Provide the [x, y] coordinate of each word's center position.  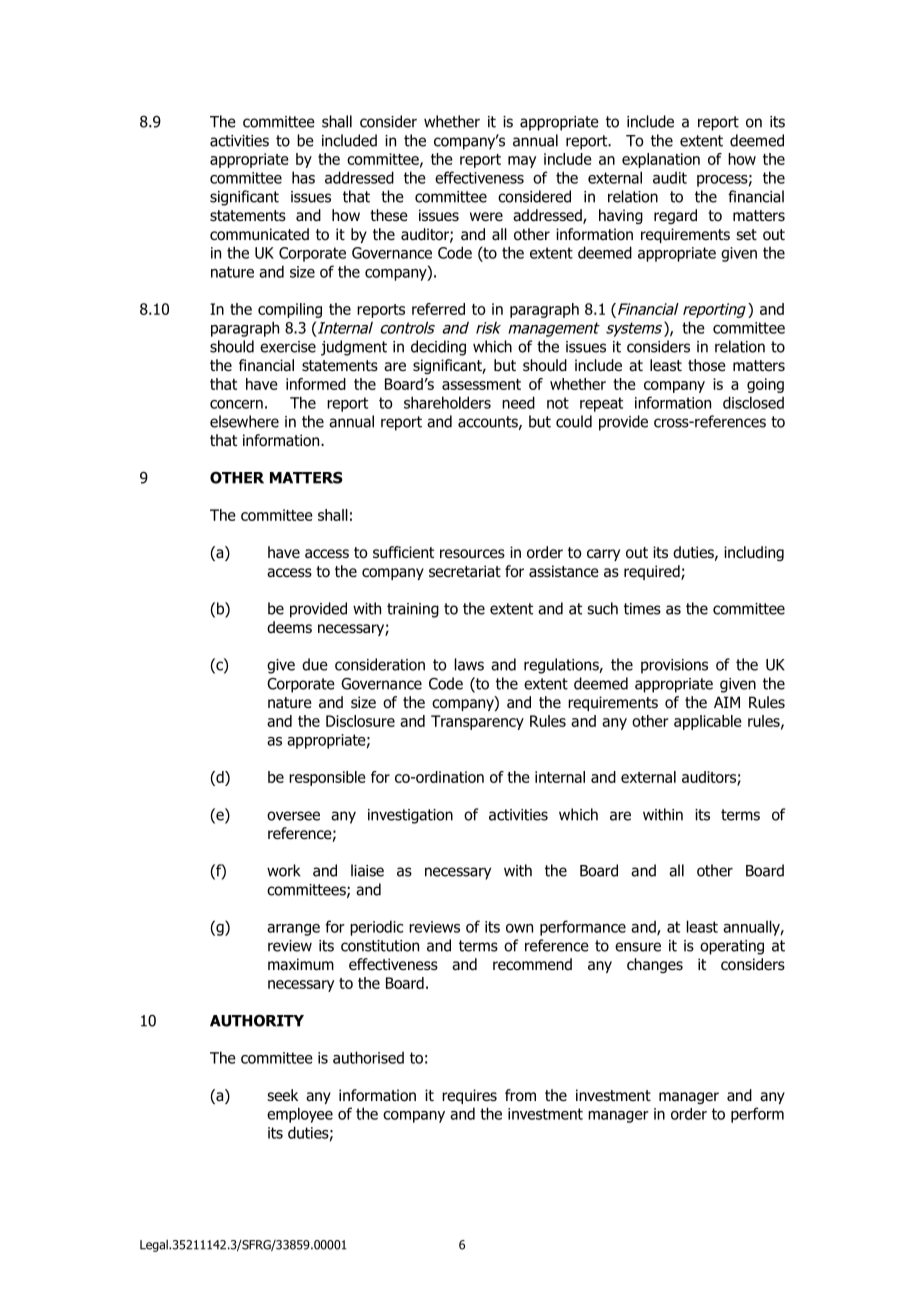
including [754, 553]
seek [282, 1095]
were [486, 216]
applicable [708, 722]
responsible [327, 778]
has [303, 177]
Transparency [477, 722]
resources [472, 554]
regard [675, 216]
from [520, 1095]
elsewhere [244, 421]
